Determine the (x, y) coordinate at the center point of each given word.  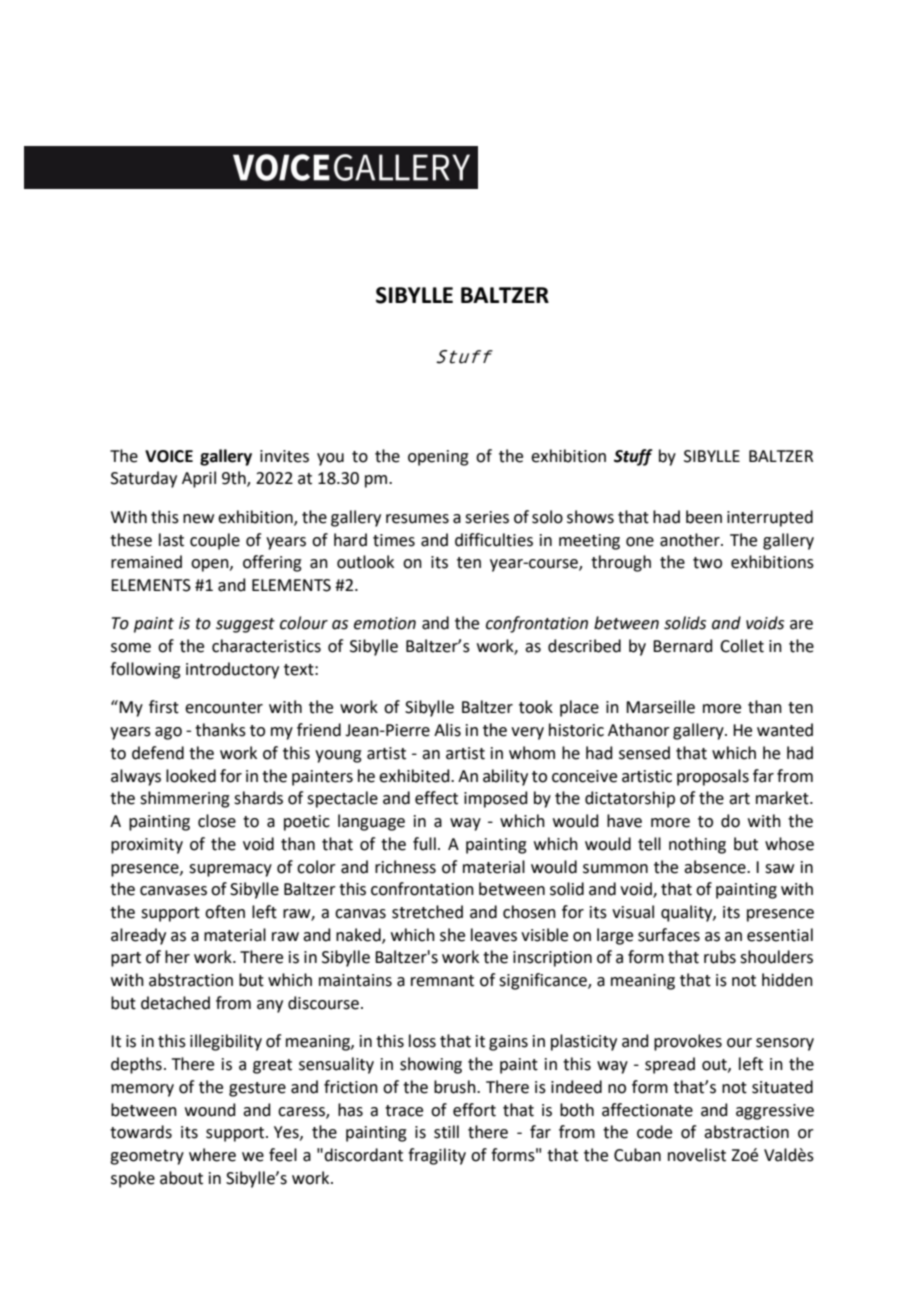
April (199, 479)
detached (175, 1003)
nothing (697, 845)
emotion (385, 623)
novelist (697, 1155)
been (704, 517)
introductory (232, 670)
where (212, 1155)
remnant (442, 981)
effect (436, 798)
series (487, 517)
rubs (720, 957)
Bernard (683, 646)
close (217, 821)
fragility (437, 1156)
